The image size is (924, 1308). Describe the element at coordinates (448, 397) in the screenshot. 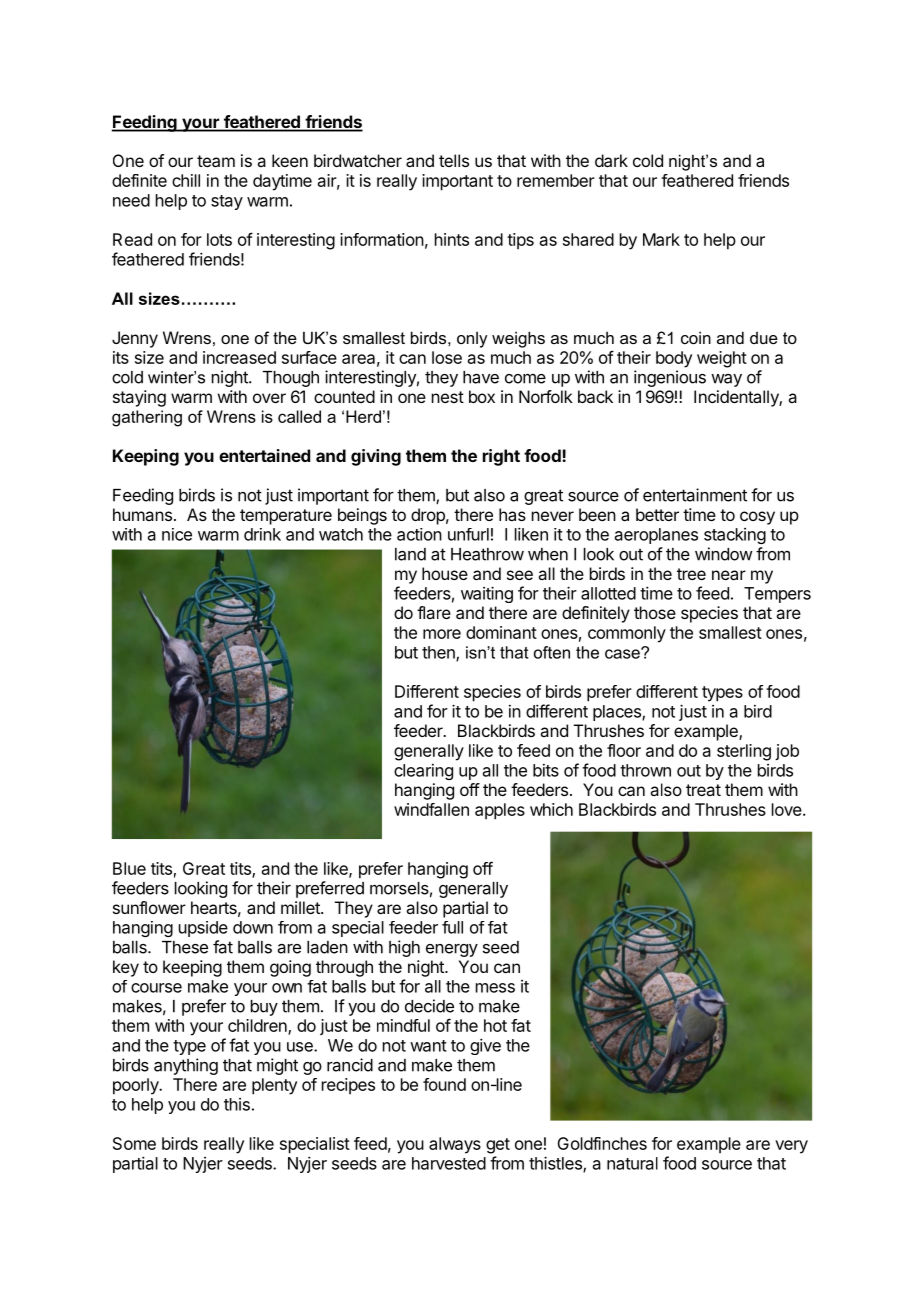

I see `nest` at that location.
